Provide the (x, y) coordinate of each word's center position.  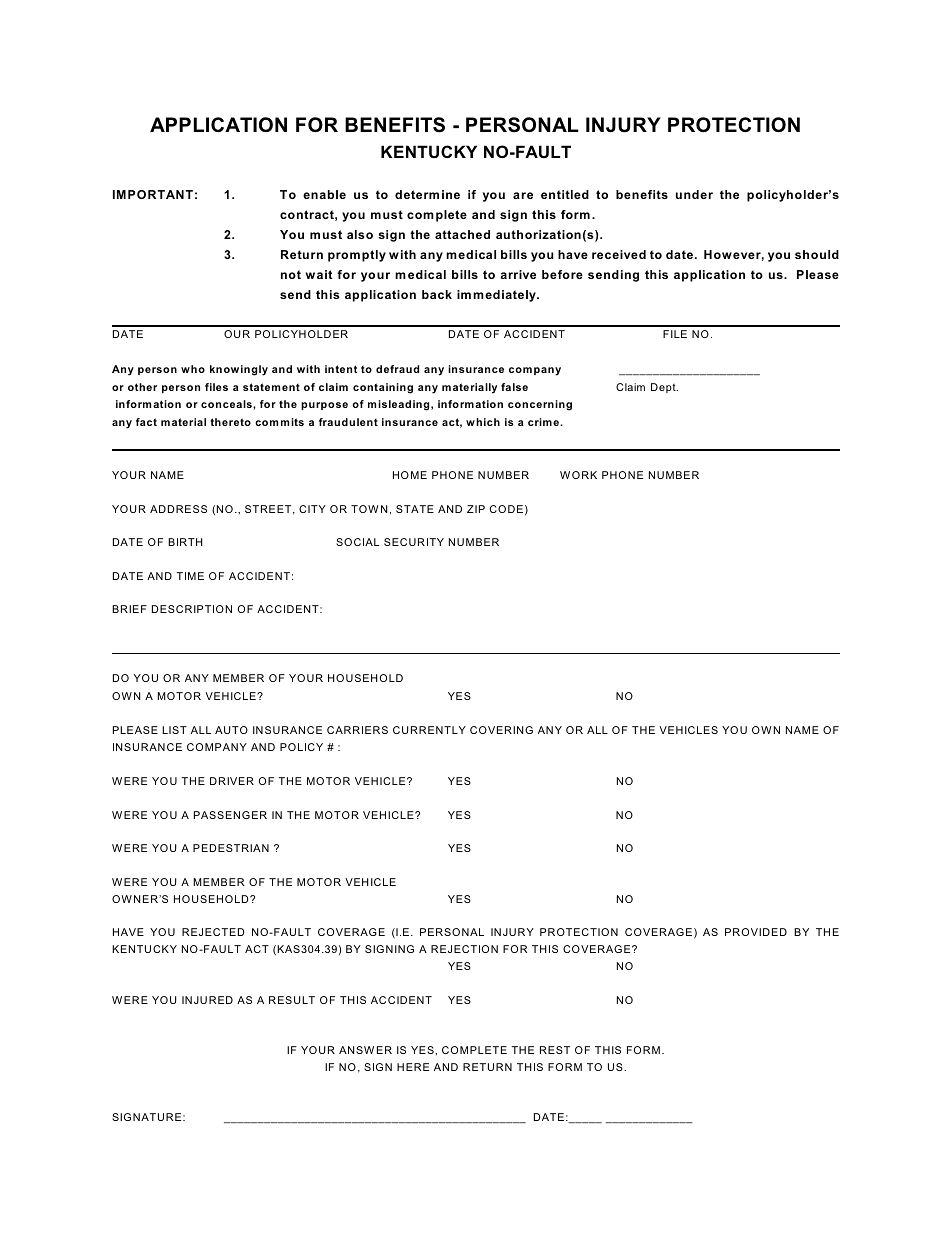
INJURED (207, 1000)
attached (462, 234)
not (291, 274)
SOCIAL (357, 542)
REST (555, 1050)
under (694, 194)
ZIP (476, 509)
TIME (190, 576)
